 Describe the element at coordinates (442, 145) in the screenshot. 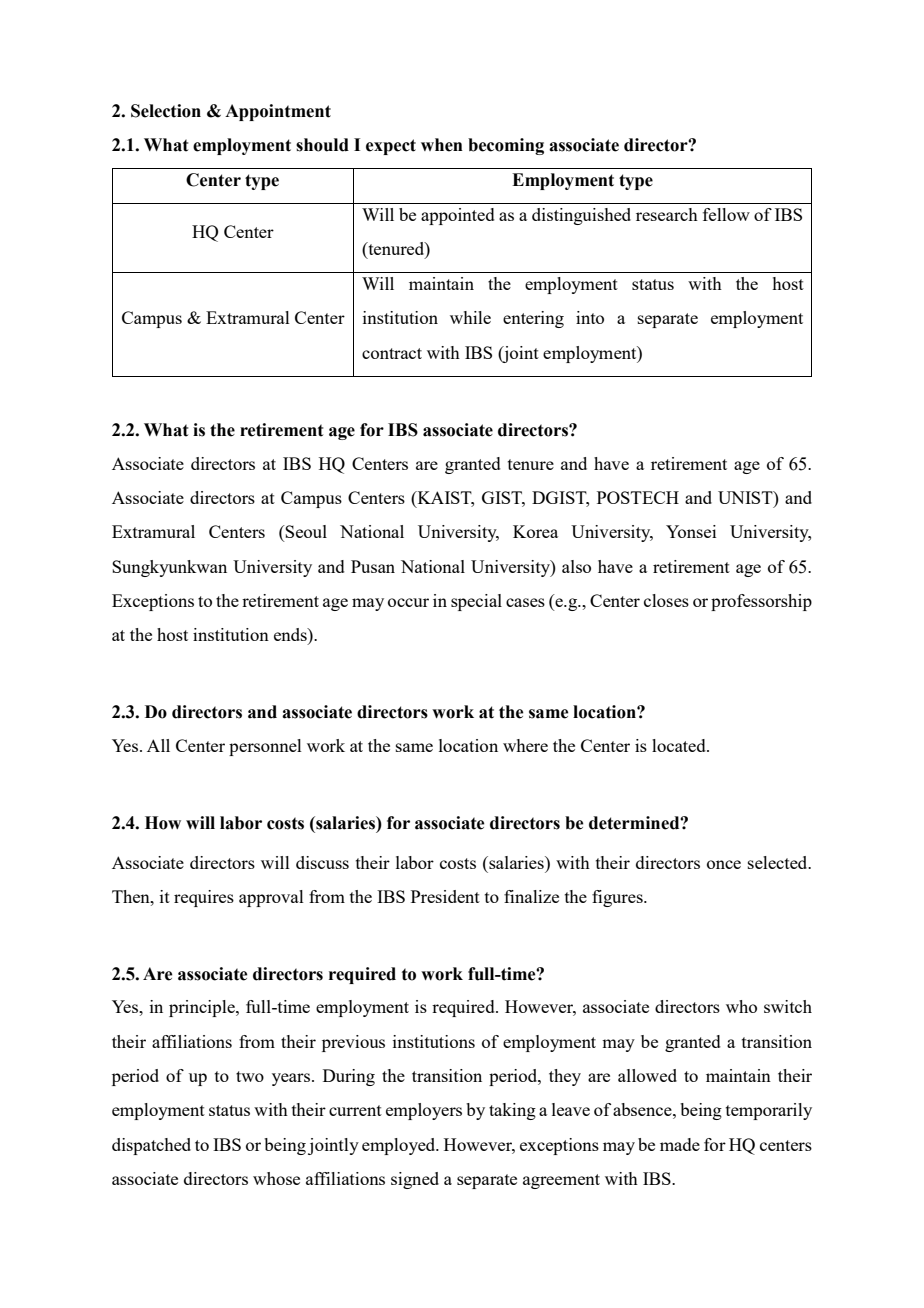

I see `when` at that location.
